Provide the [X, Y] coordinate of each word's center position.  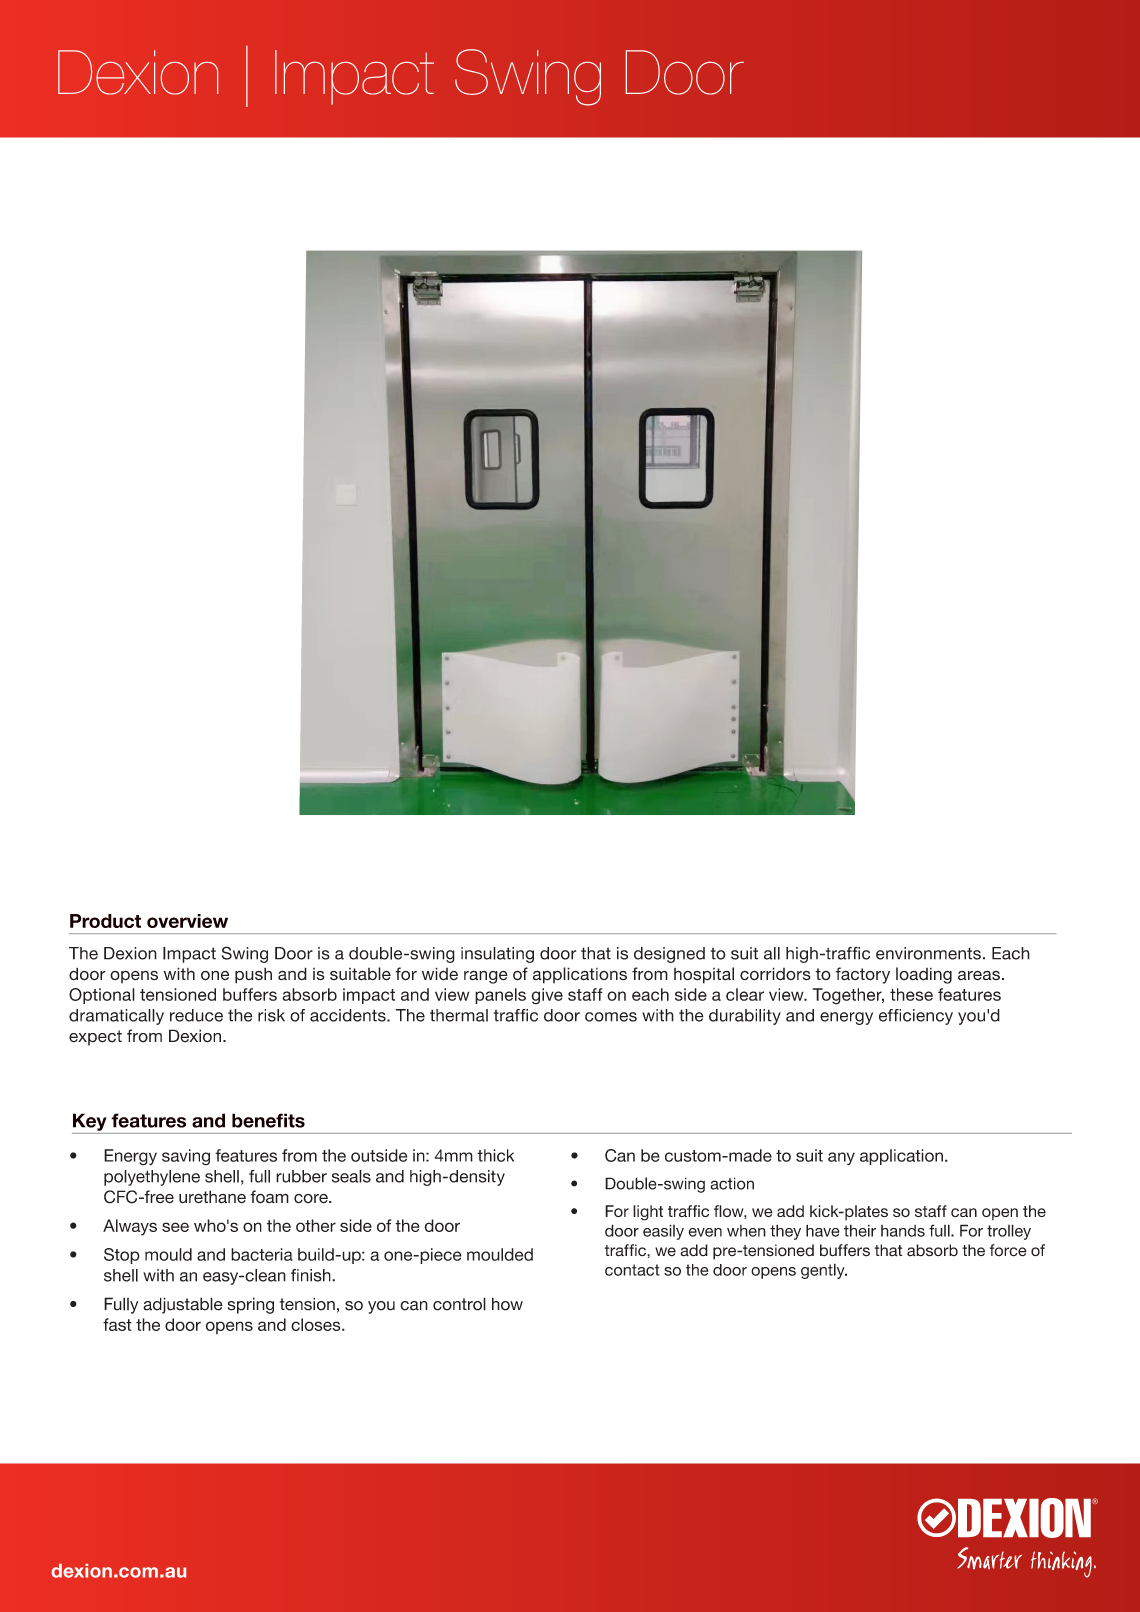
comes [611, 1017]
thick [495, 1155]
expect [95, 1038]
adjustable [183, 1305]
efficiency [916, 1017]
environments [928, 953]
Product [105, 921]
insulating [497, 955]
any [841, 1159]
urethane [212, 1197]
